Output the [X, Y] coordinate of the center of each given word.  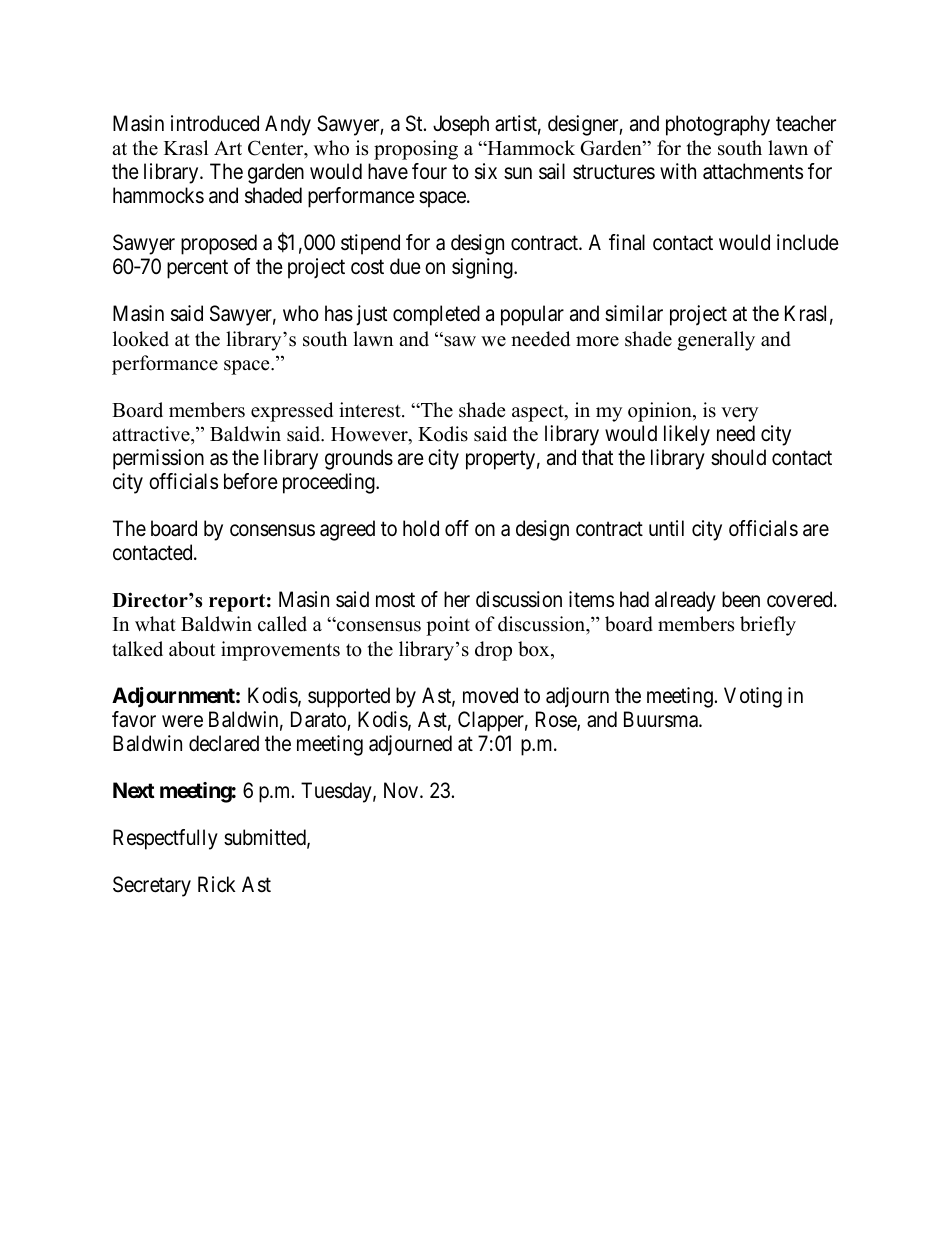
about [192, 649]
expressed [292, 412]
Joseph [461, 125]
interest [371, 410]
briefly [768, 626]
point [448, 626]
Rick [217, 884]
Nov [402, 790]
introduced [215, 123]
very [739, 414]
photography [718, 125]
